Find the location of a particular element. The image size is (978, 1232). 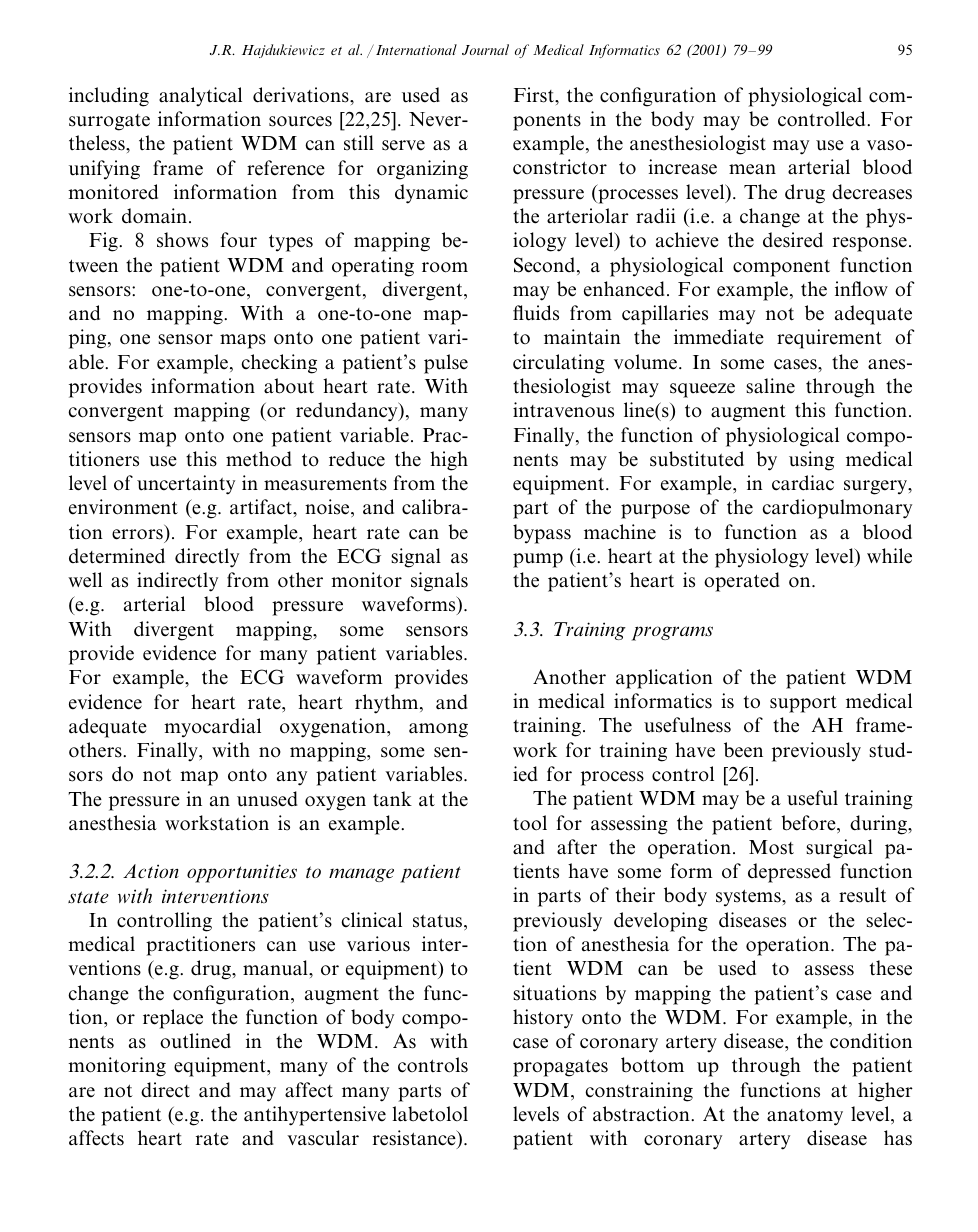

tool is located at coordinates (530, 823).
